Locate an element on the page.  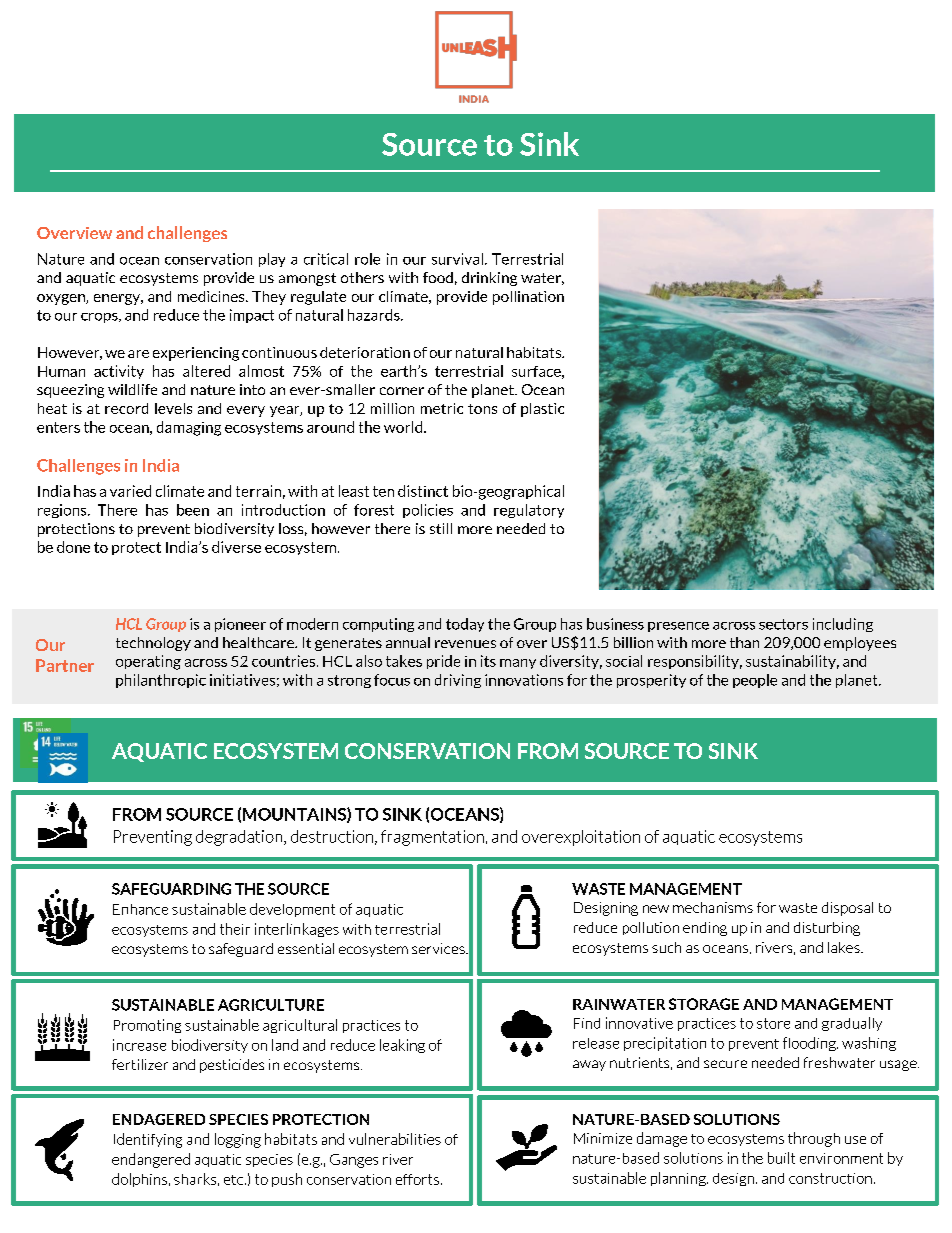
philanthropic is located at coordinates (161, 681).
